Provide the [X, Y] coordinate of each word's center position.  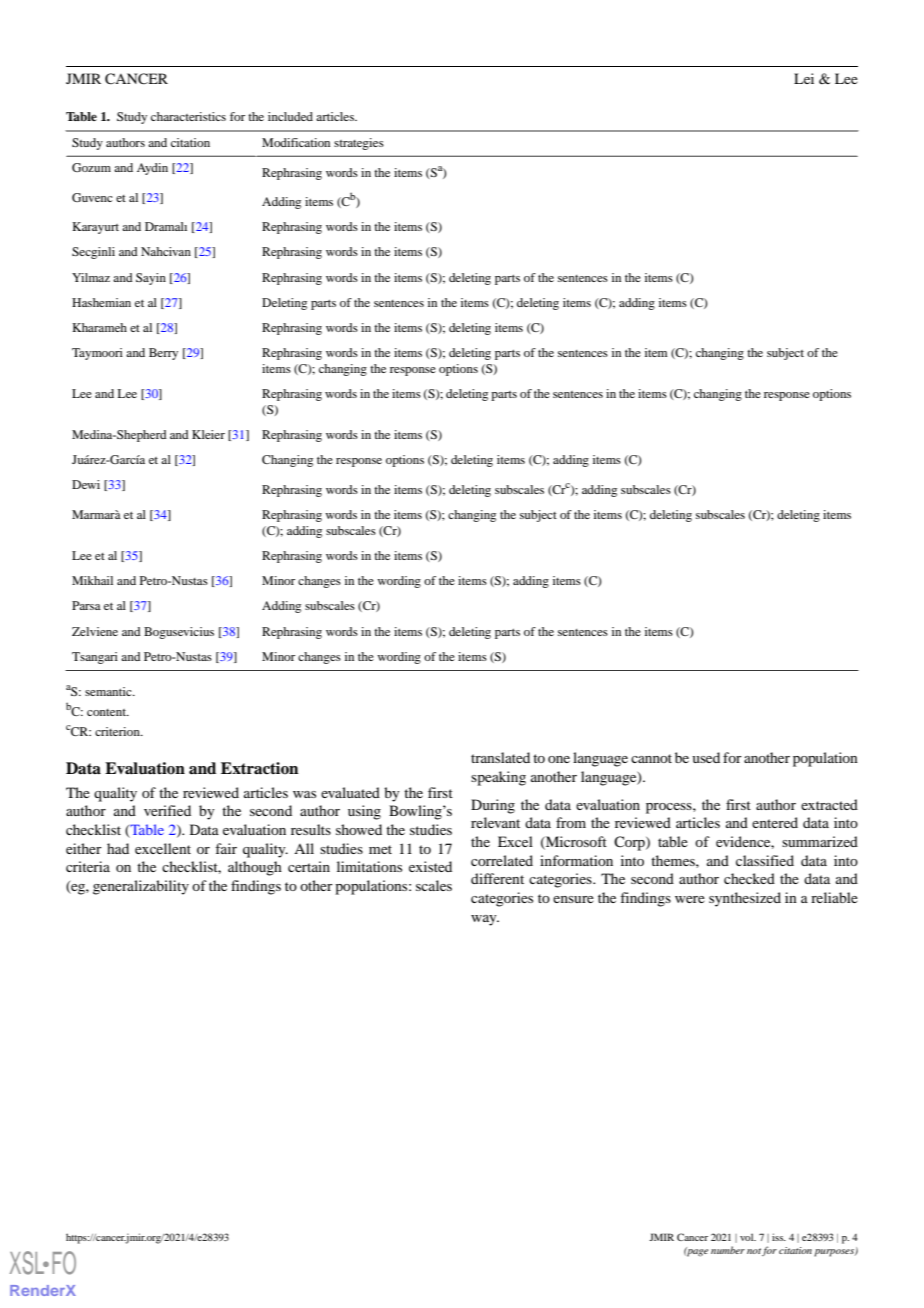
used [706, 757]
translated [500, 757]
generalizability [141, 887]
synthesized [745, 899]
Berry [163, 354]
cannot [651, 758]
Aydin [152, 169]
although [255, 868]
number [728, 1250]
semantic [109, 691]
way [485, 920]
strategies [359, 144]
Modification [296, 142]
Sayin [151, 279]
